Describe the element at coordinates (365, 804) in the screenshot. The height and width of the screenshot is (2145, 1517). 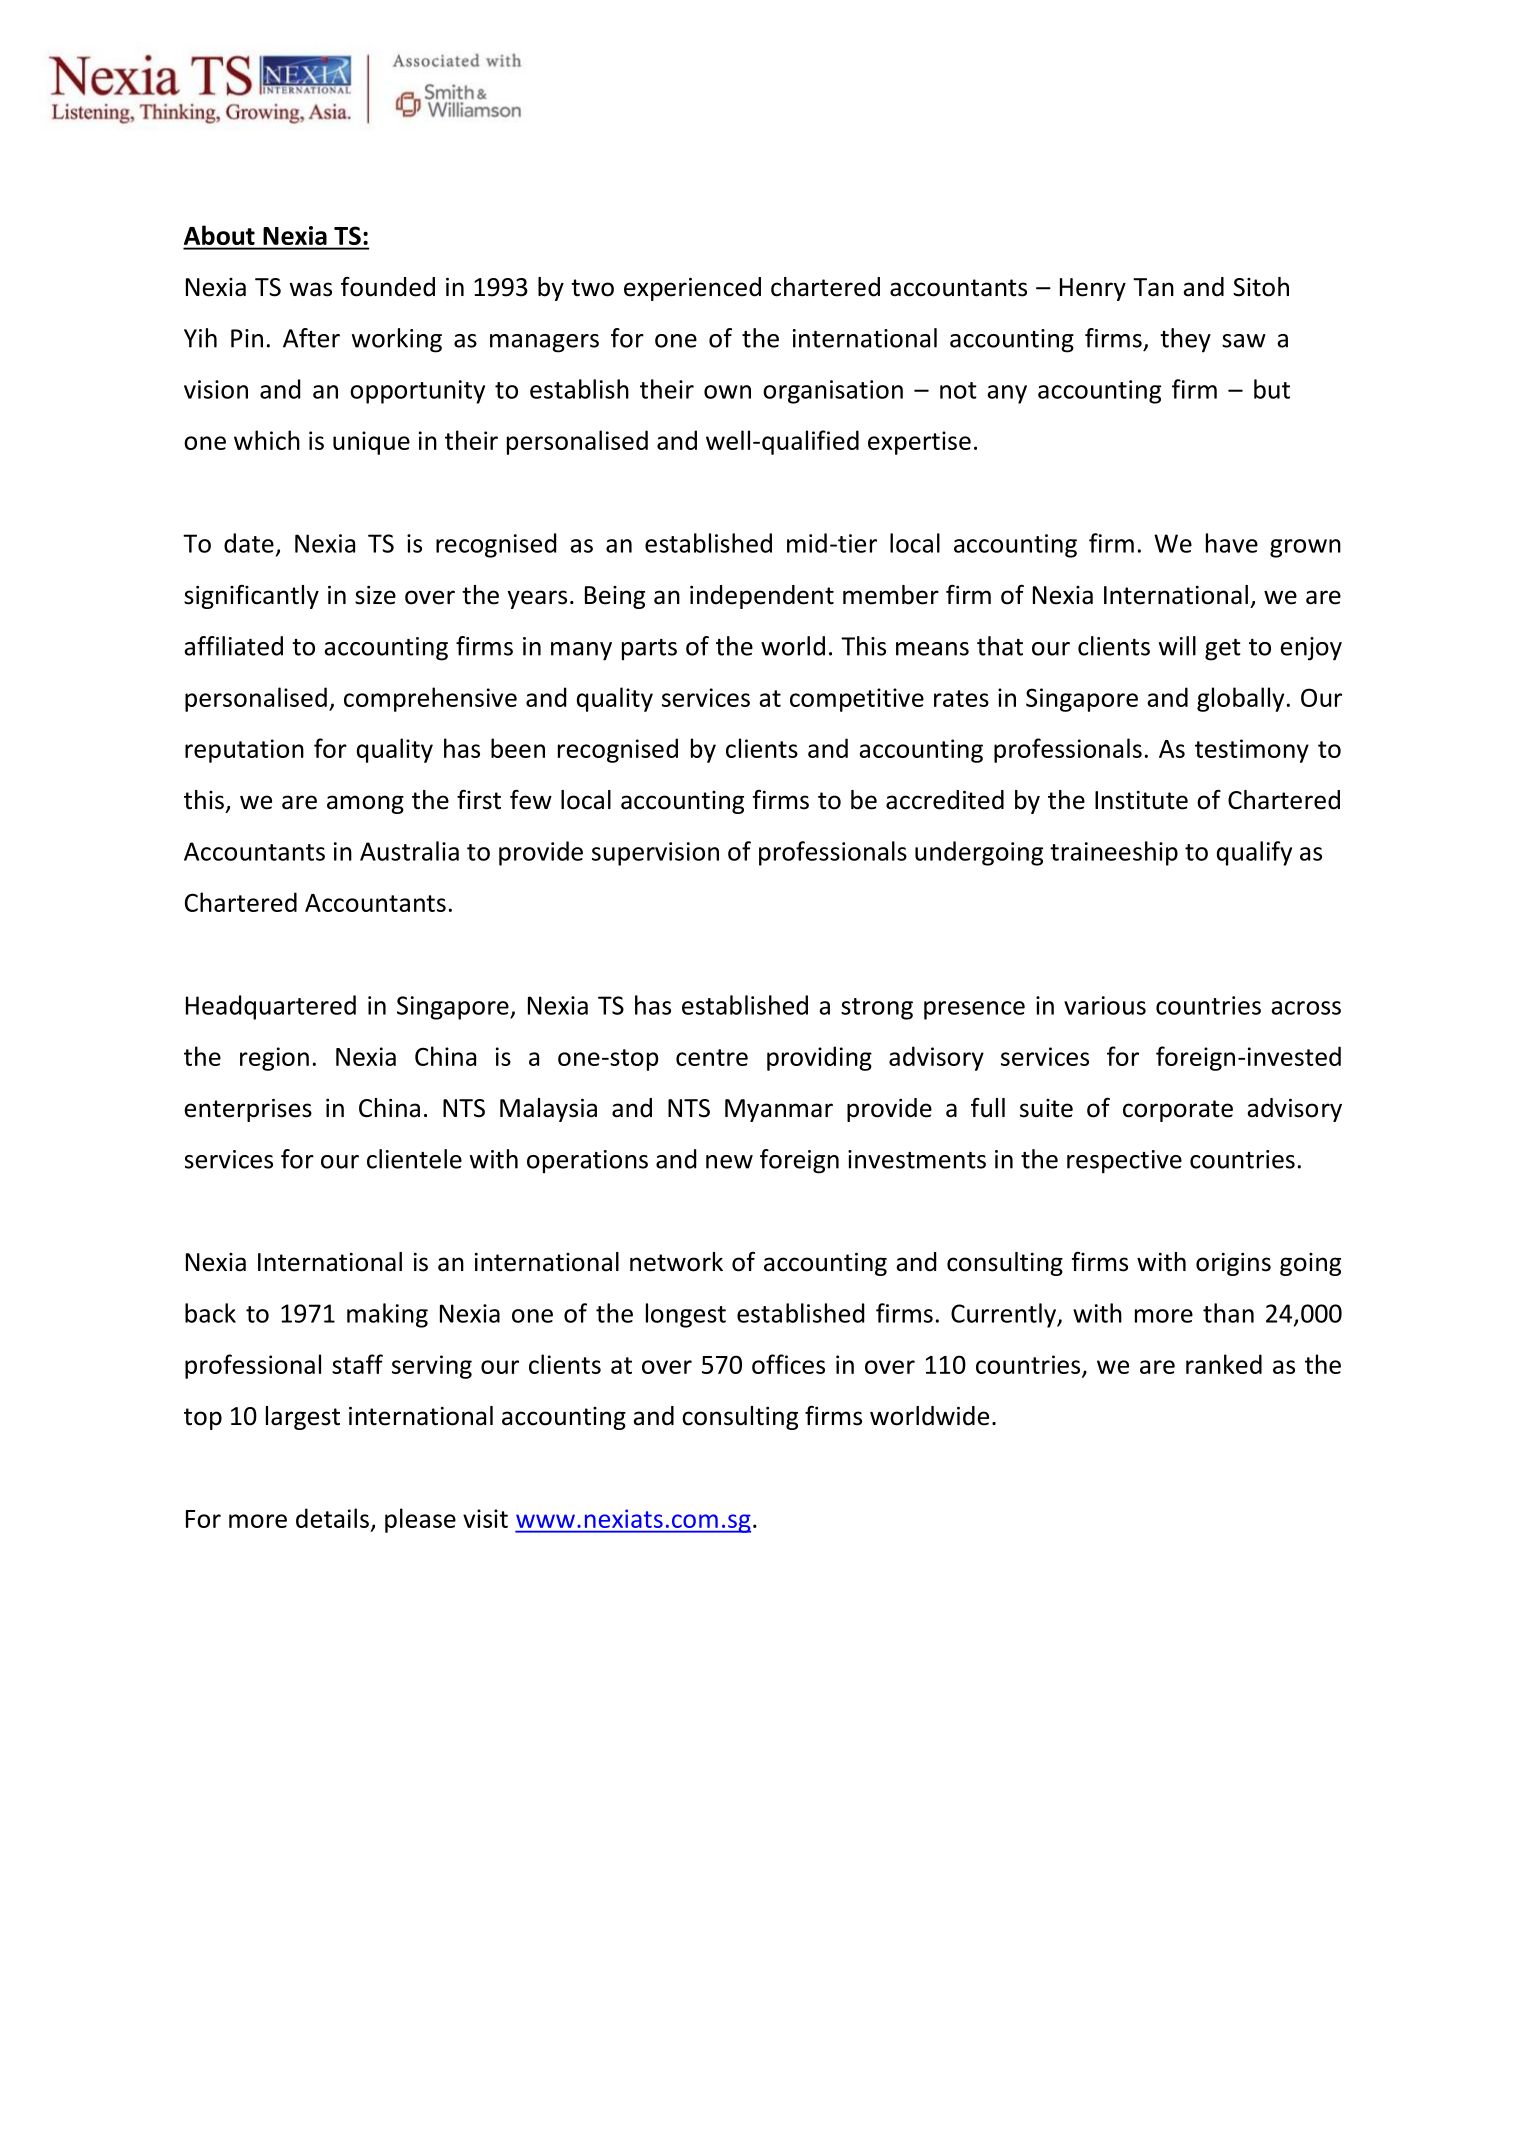
I see `among` at that location.
